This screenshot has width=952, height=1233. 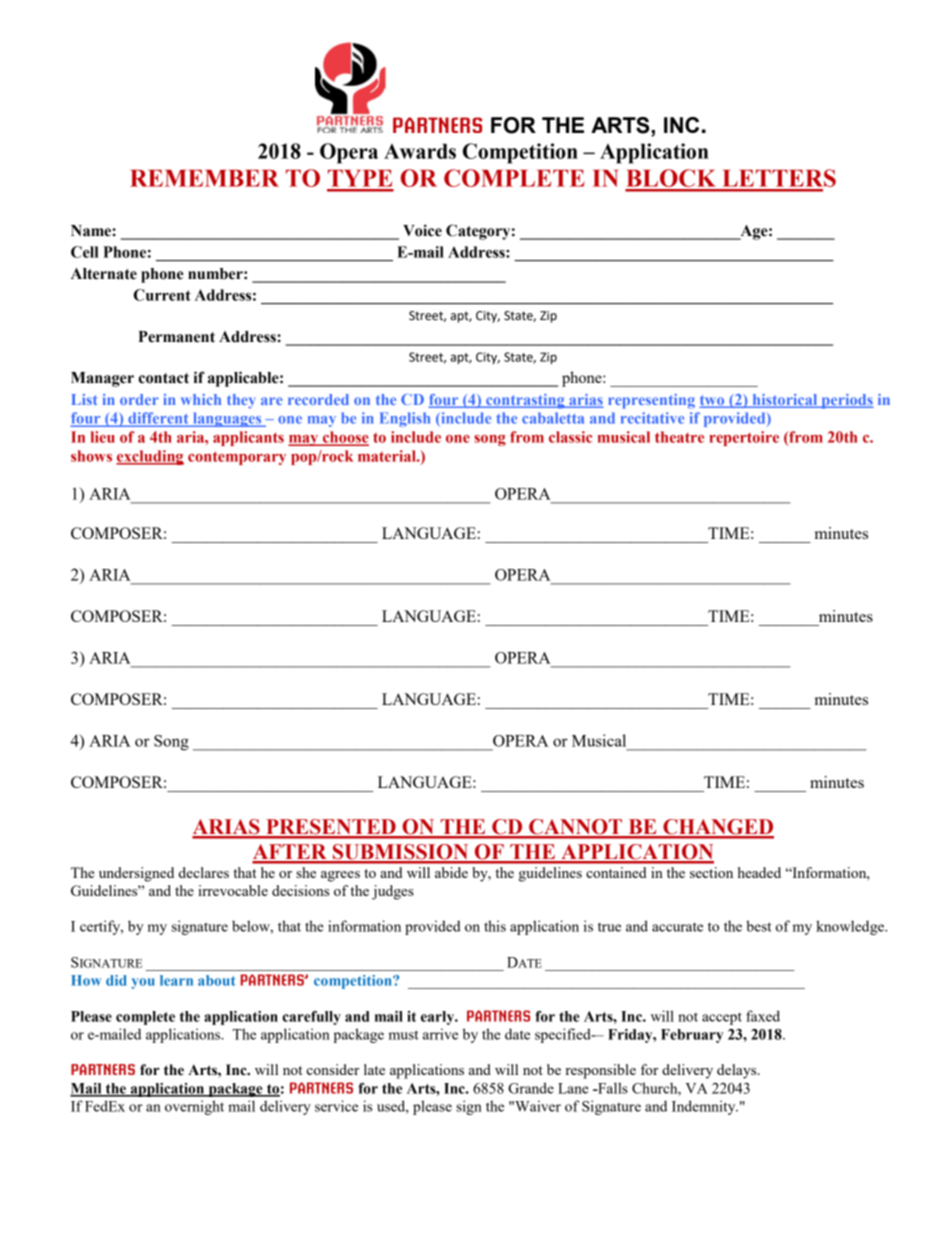 What do you see at coordinates (744, 438) in the screenshot?
I see `repertoire` at bounding box center [744, 438].
